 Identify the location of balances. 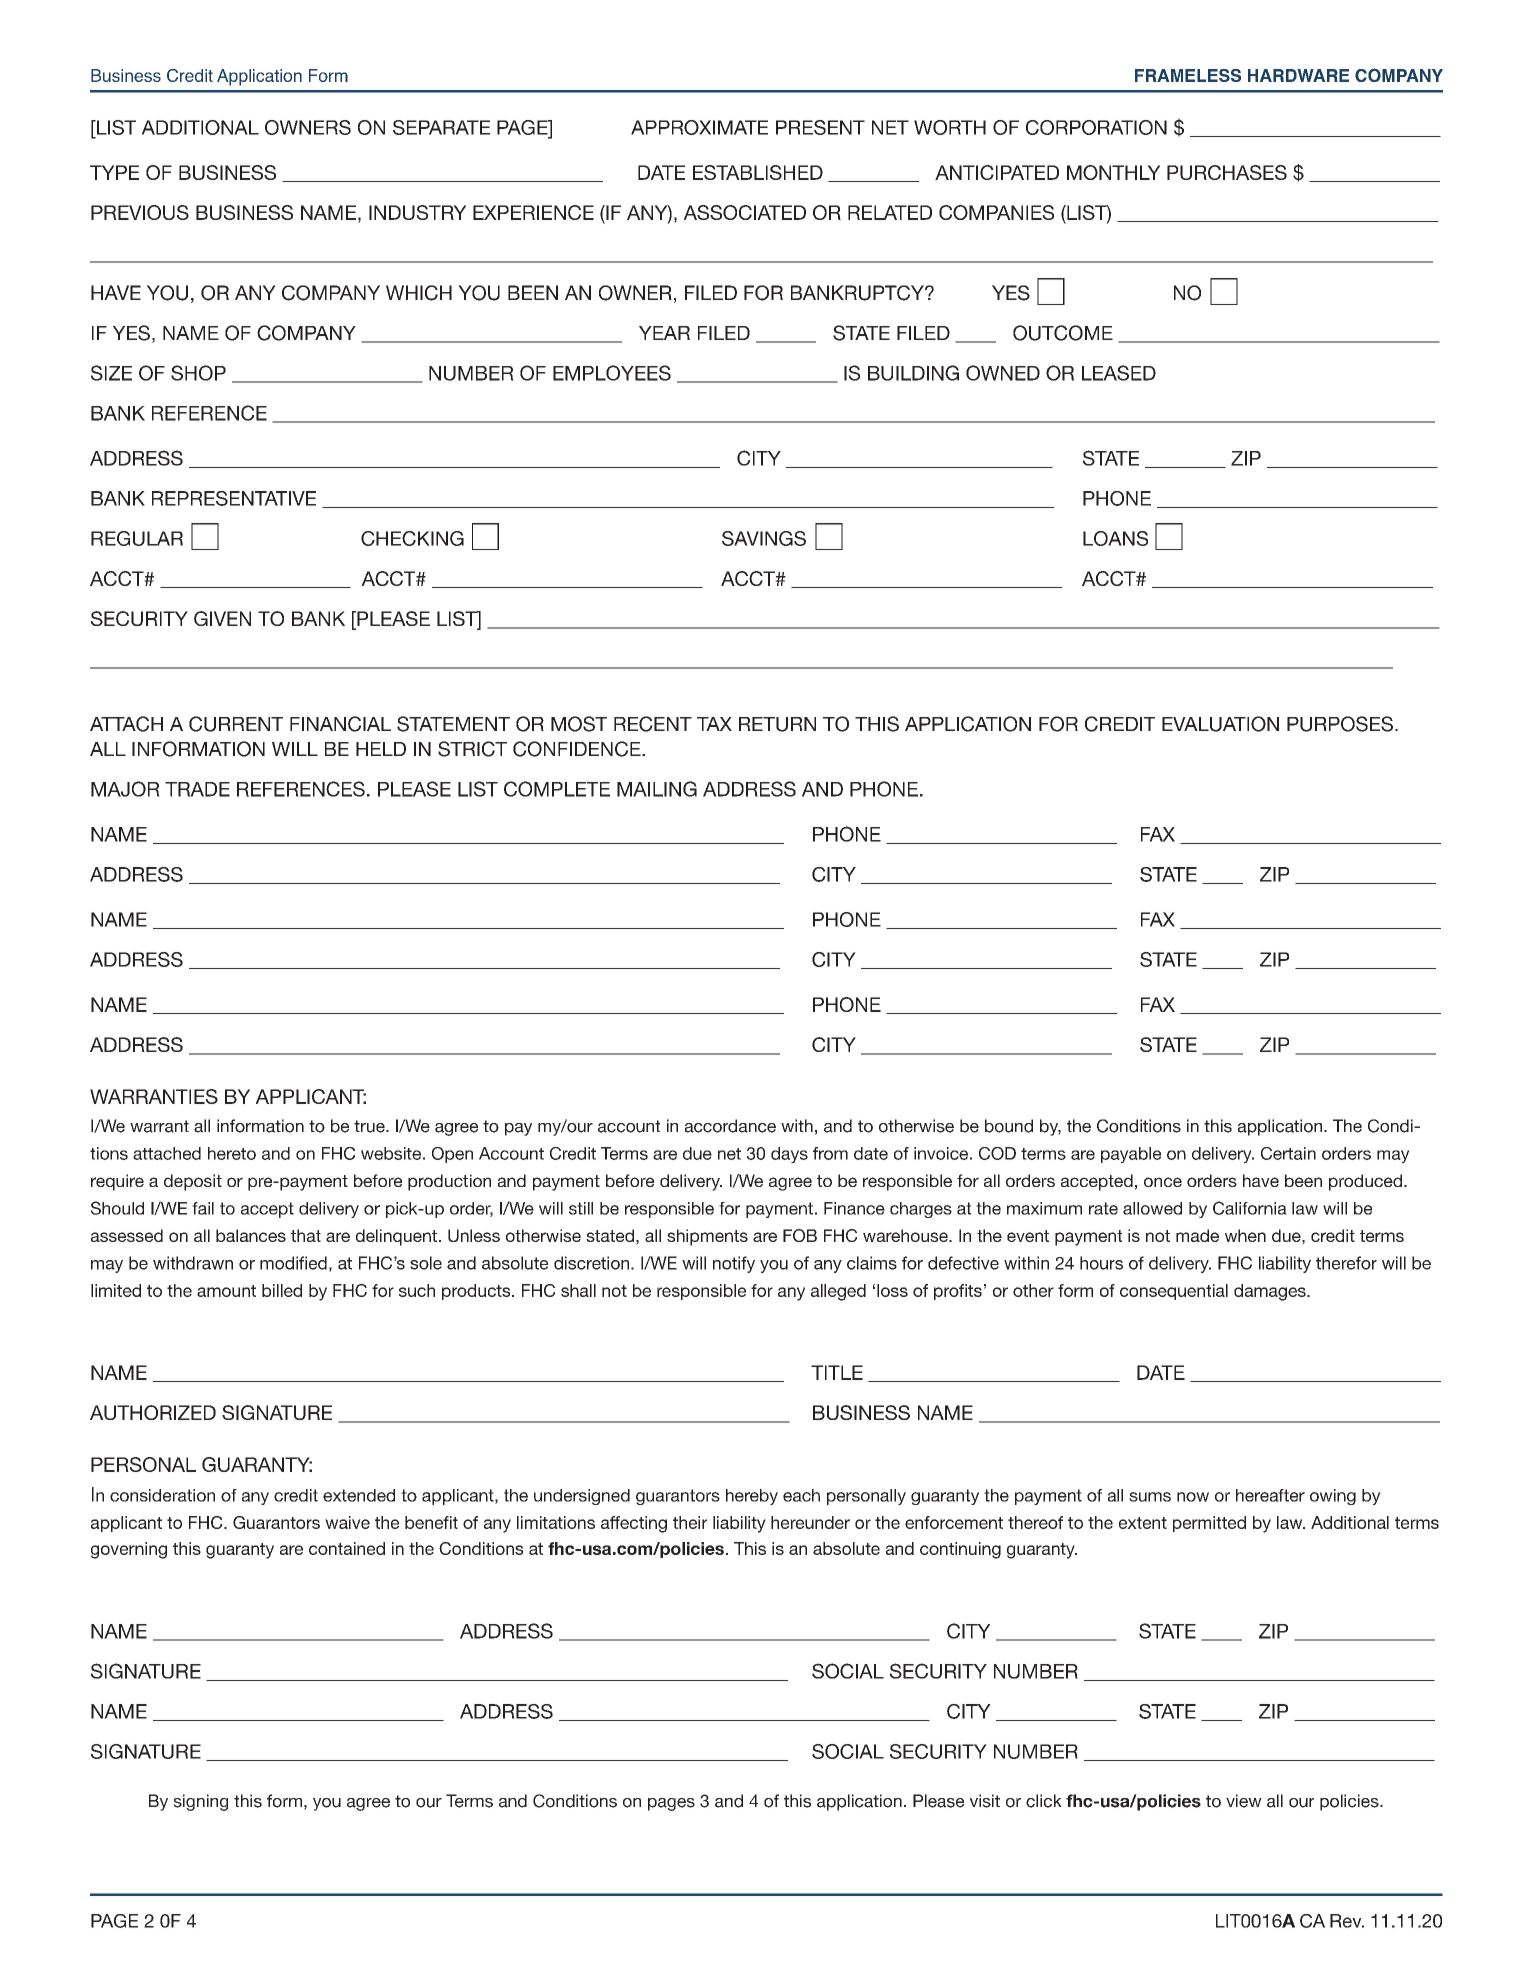
(251, 1235).
